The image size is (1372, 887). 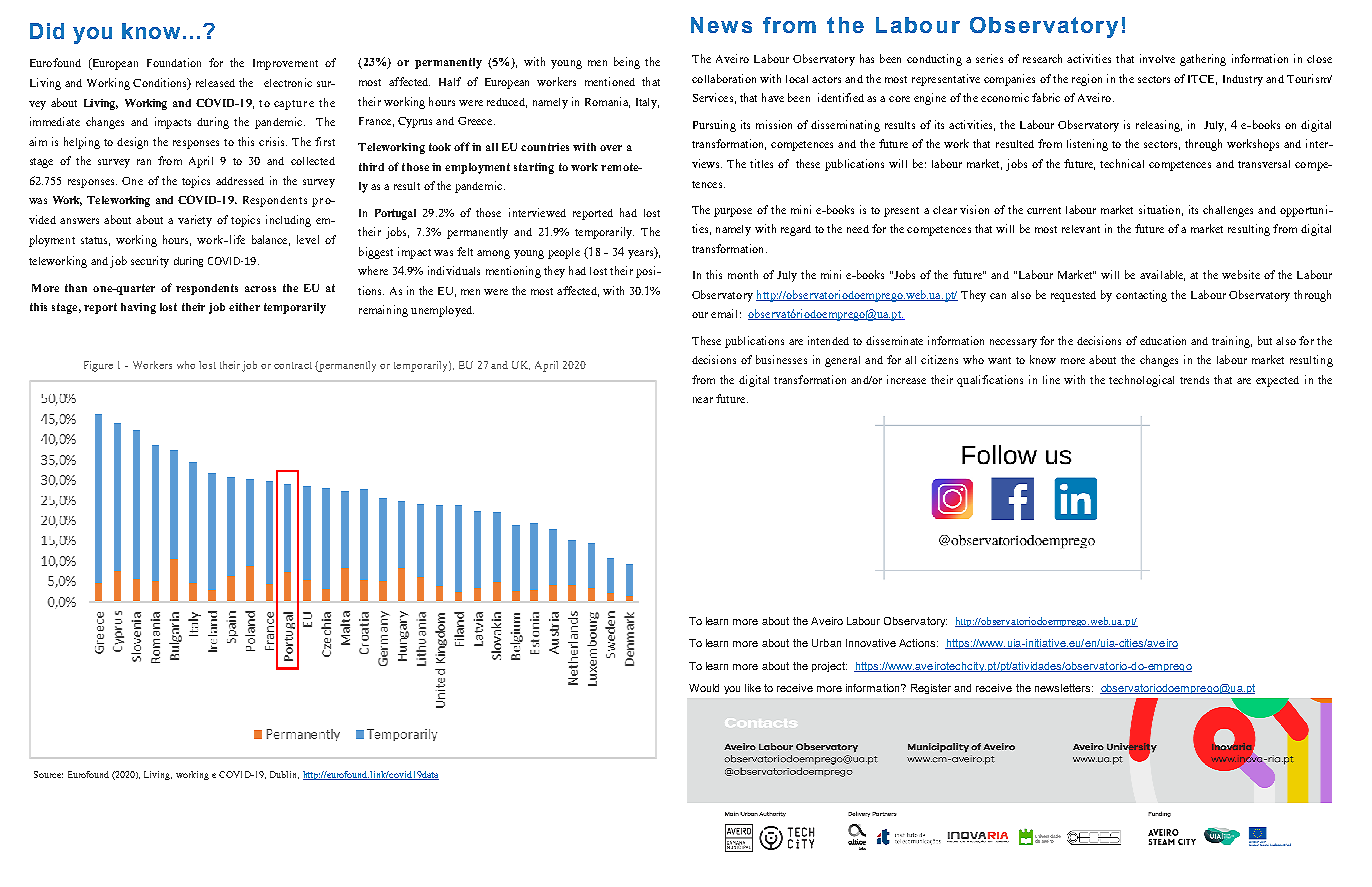 What do you see at coordinates (627, 63) in the screenshot?
I see `being` at bounding box center [627, 63].
